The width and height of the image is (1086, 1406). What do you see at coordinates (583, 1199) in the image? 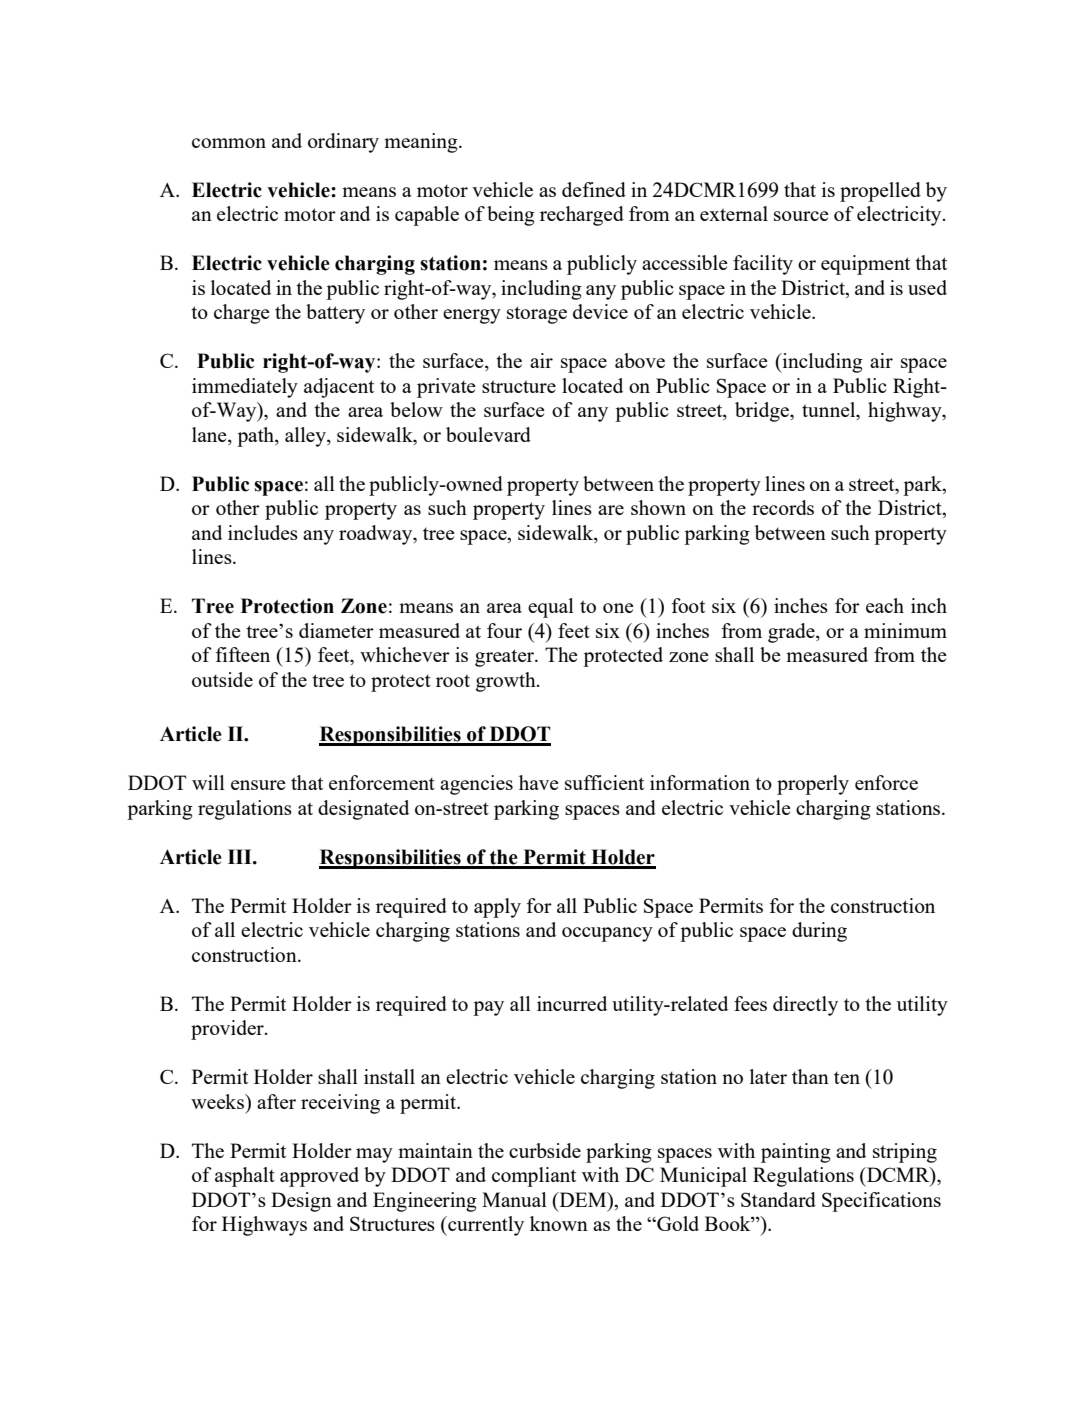
I see `DEM` at bounding box center [583, 1199].
